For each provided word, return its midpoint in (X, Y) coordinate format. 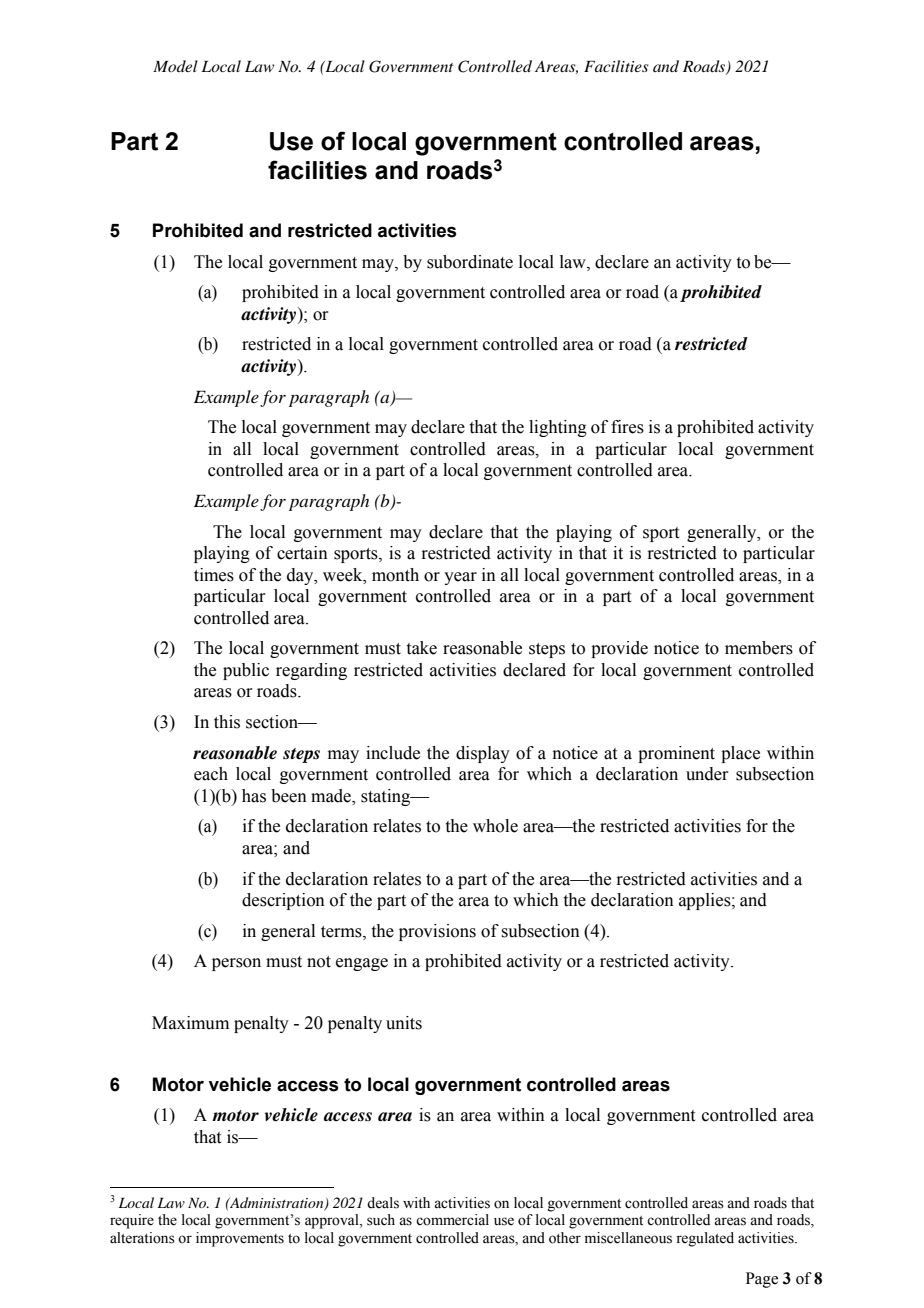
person (236, 964)
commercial (452, 1220)
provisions (437, 932)
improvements (240, 1239)
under (707, 774)
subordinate (470, 262)
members (759, 648)
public (246, 671)
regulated (705, 1239)
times (214, 575)
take (422, 648)
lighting (558, 428)
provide (619, 649)
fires (627, 427)
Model (175, 66)
